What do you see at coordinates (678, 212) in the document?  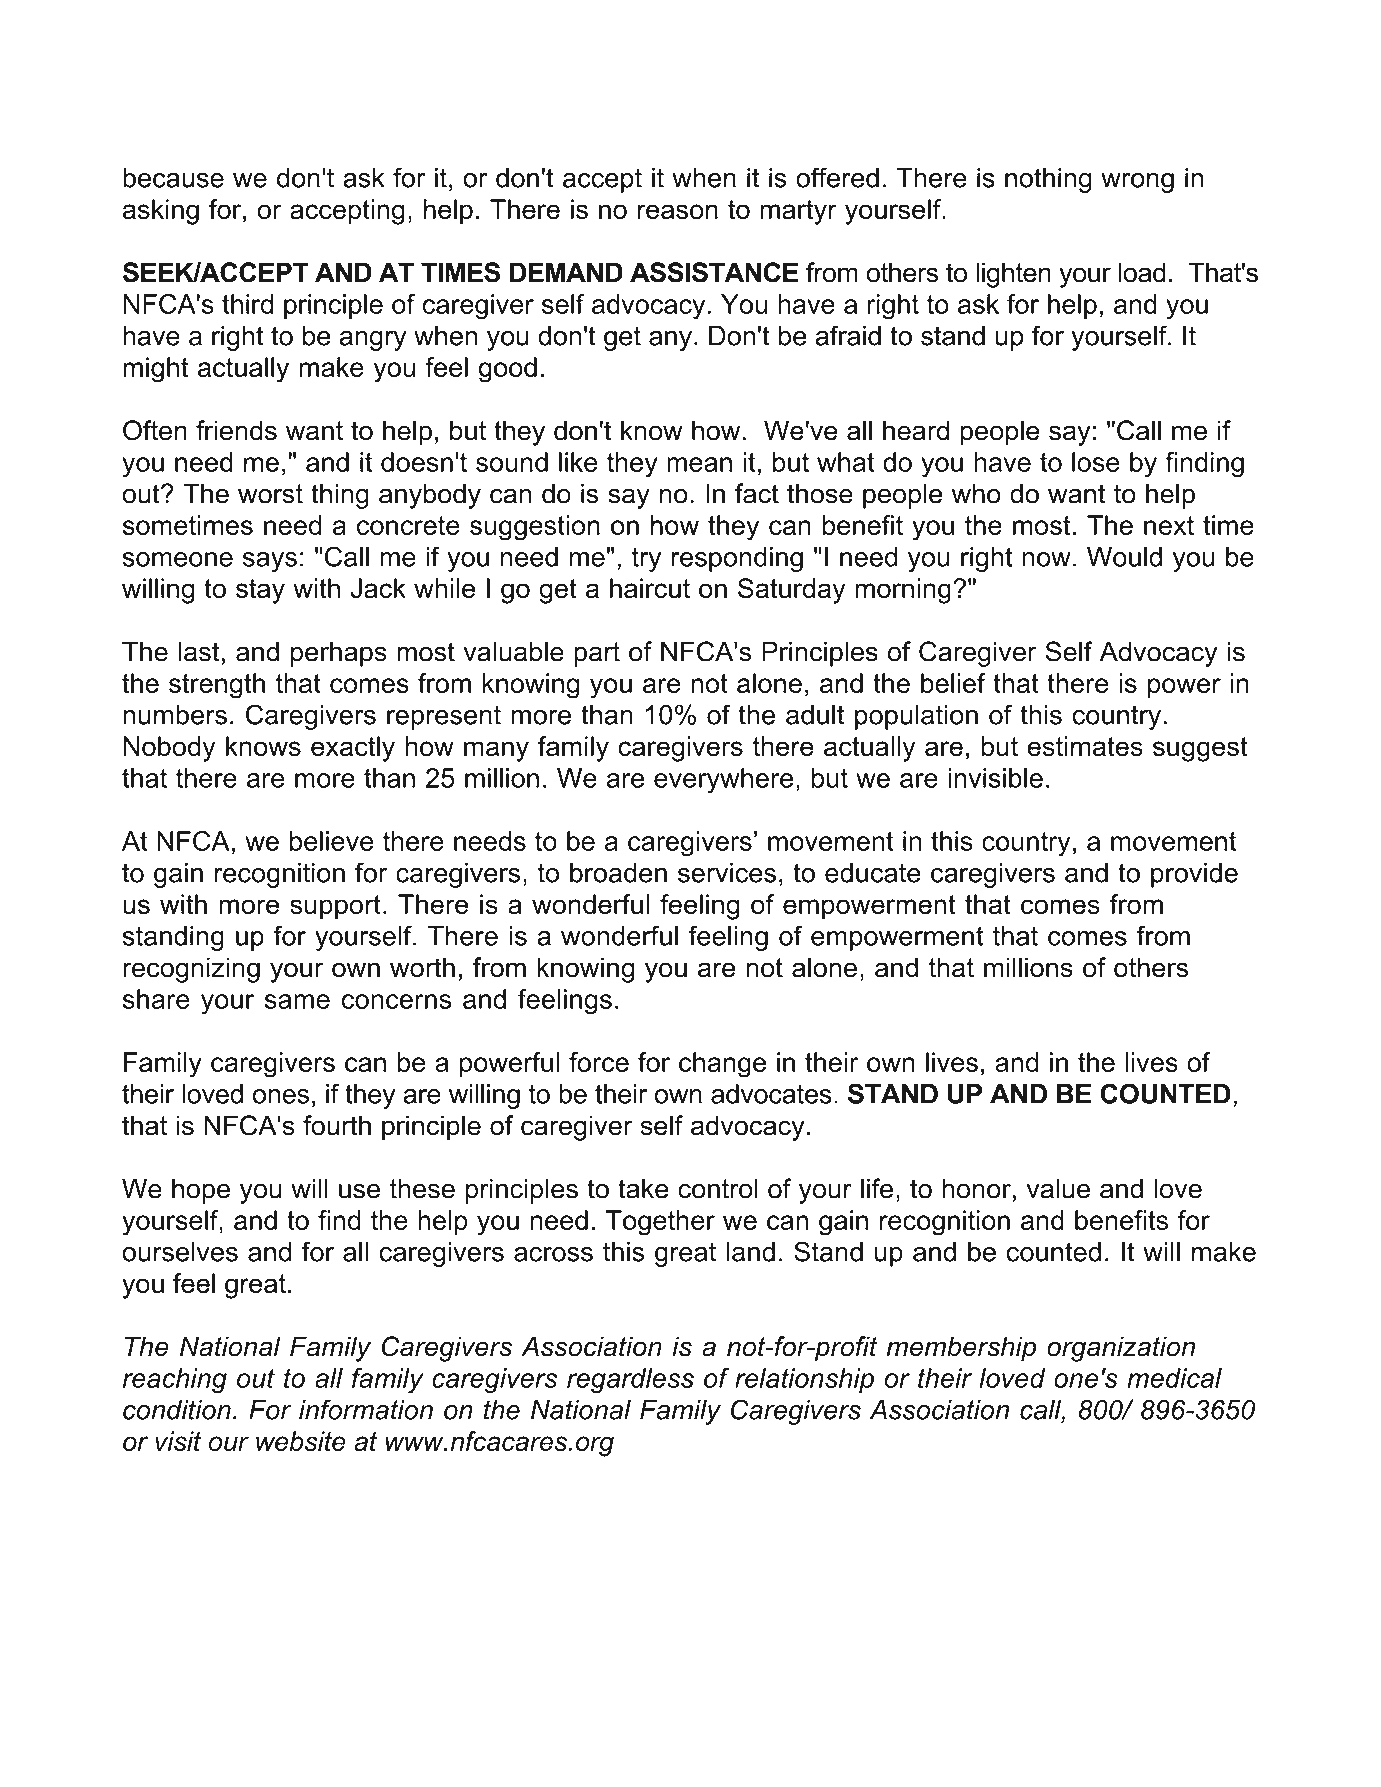 I see `reason` at bounding box center [678, 212].
